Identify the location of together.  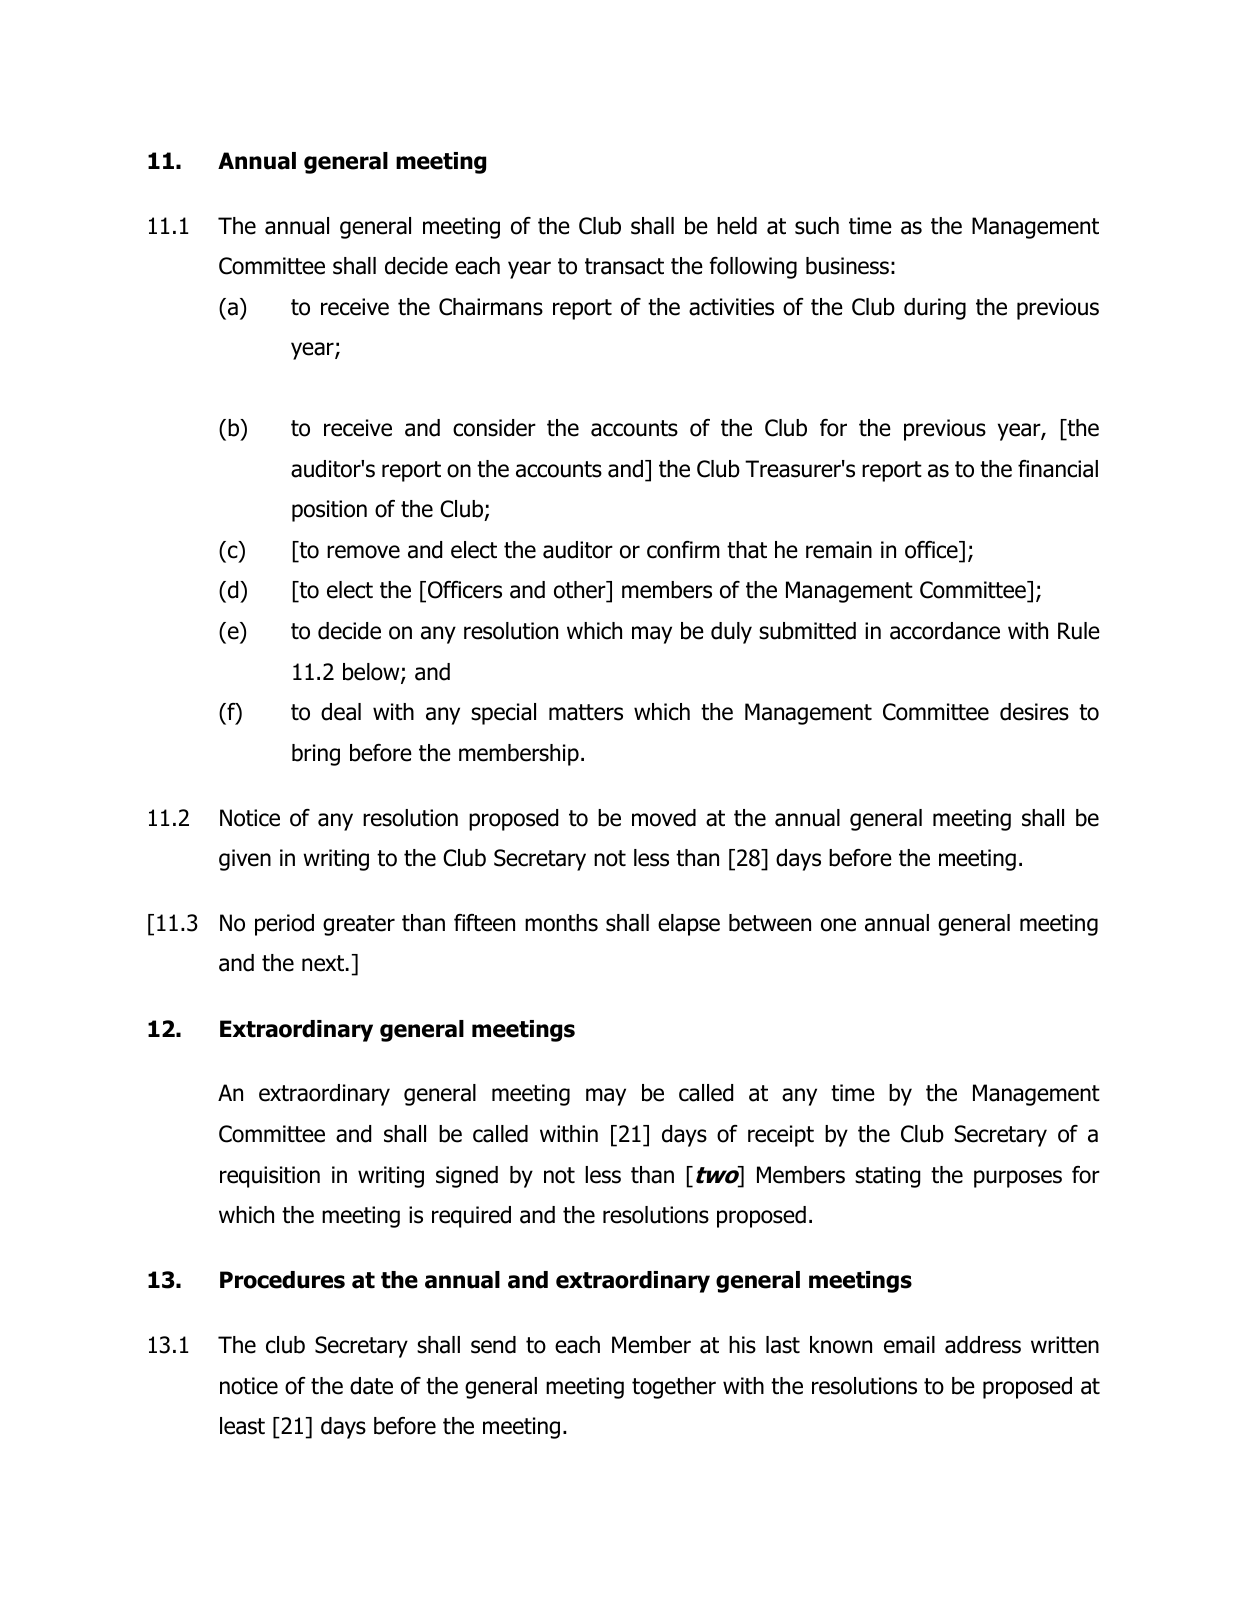
(674, 1388).
